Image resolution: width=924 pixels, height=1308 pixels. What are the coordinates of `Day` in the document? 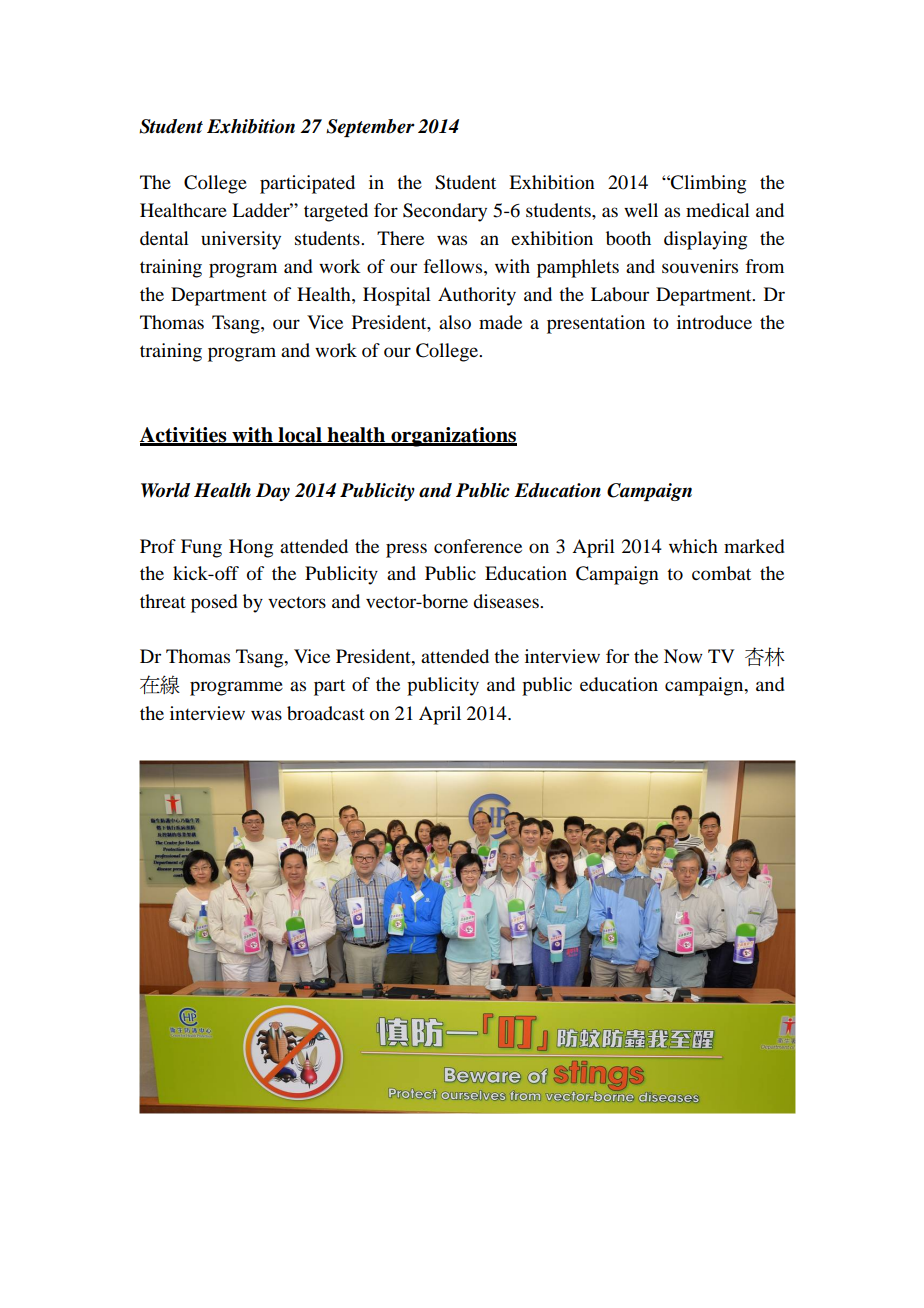 It's located at (273, 492).
